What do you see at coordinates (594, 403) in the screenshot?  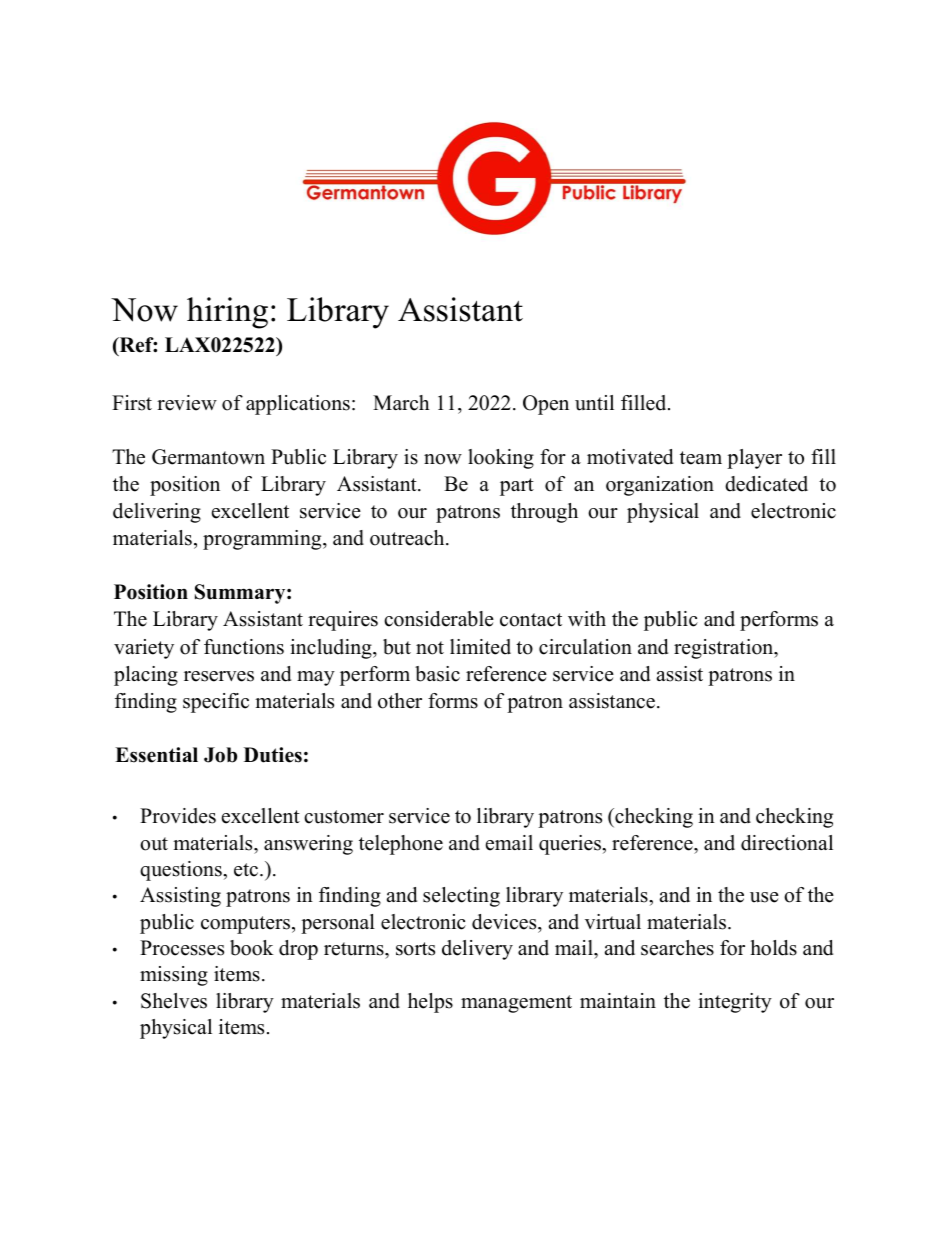 I see `until` at bounding box center [594, 403].
